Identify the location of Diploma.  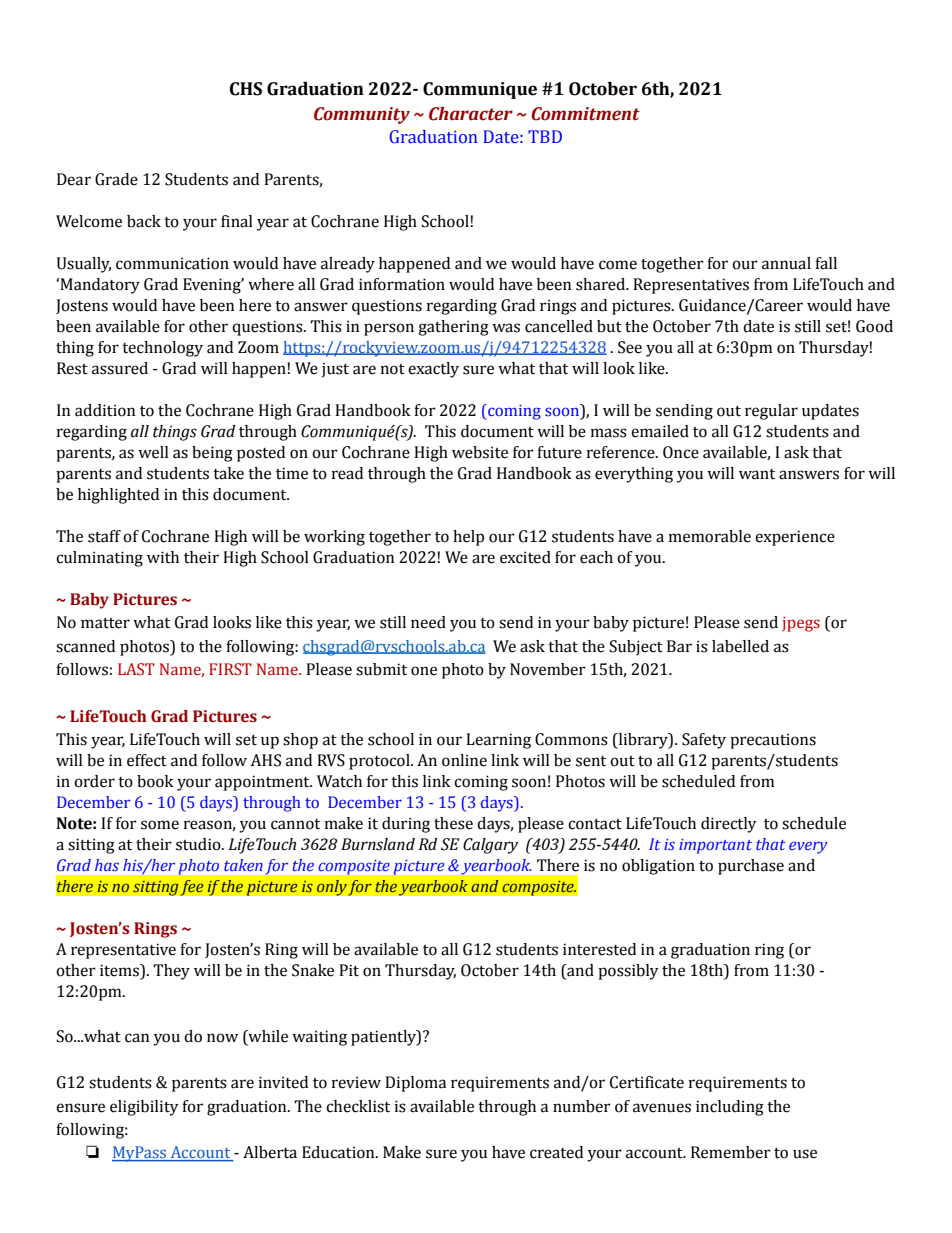
(415, 1084).
